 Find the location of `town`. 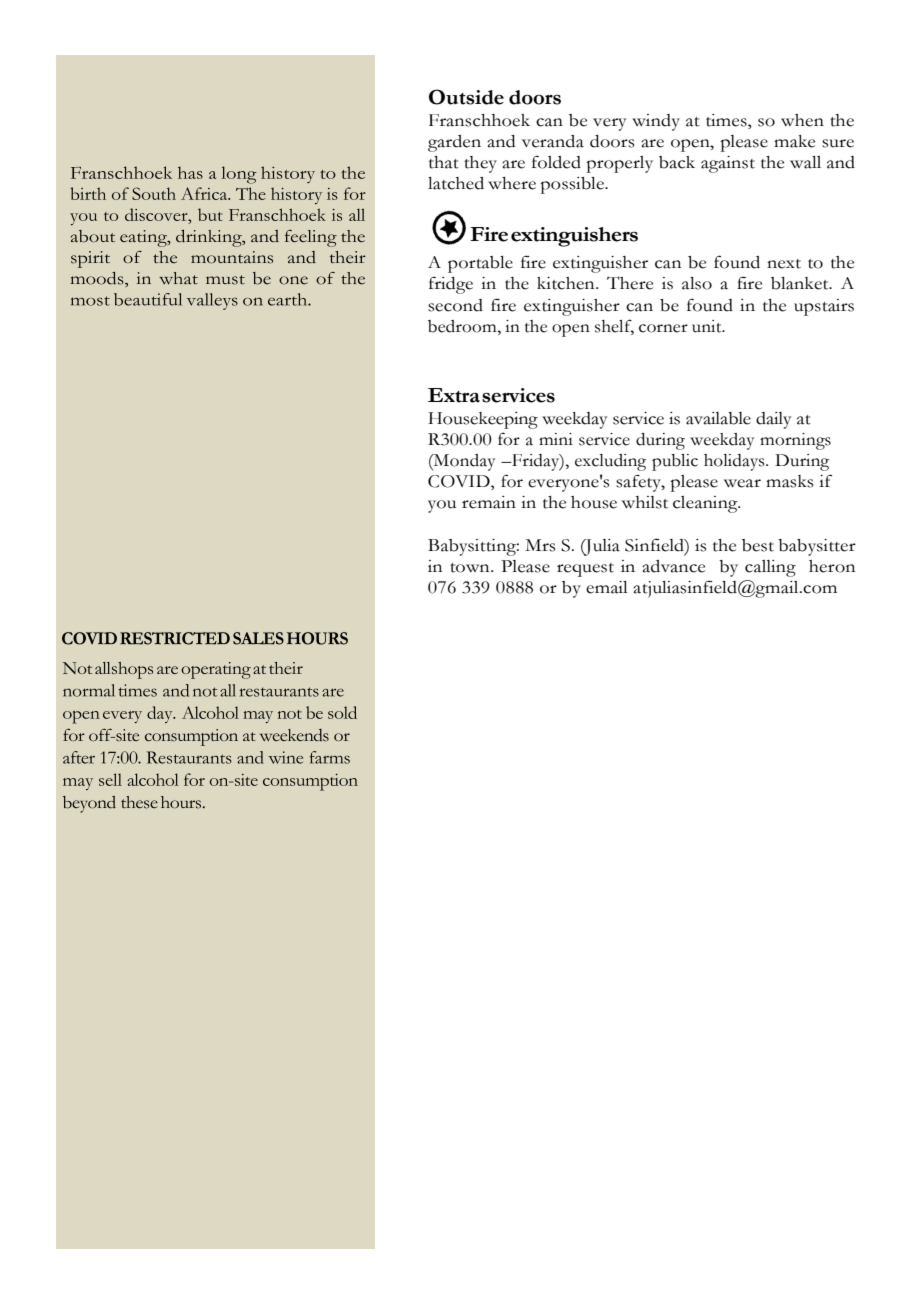

town is located at coordinates (471, 568).
